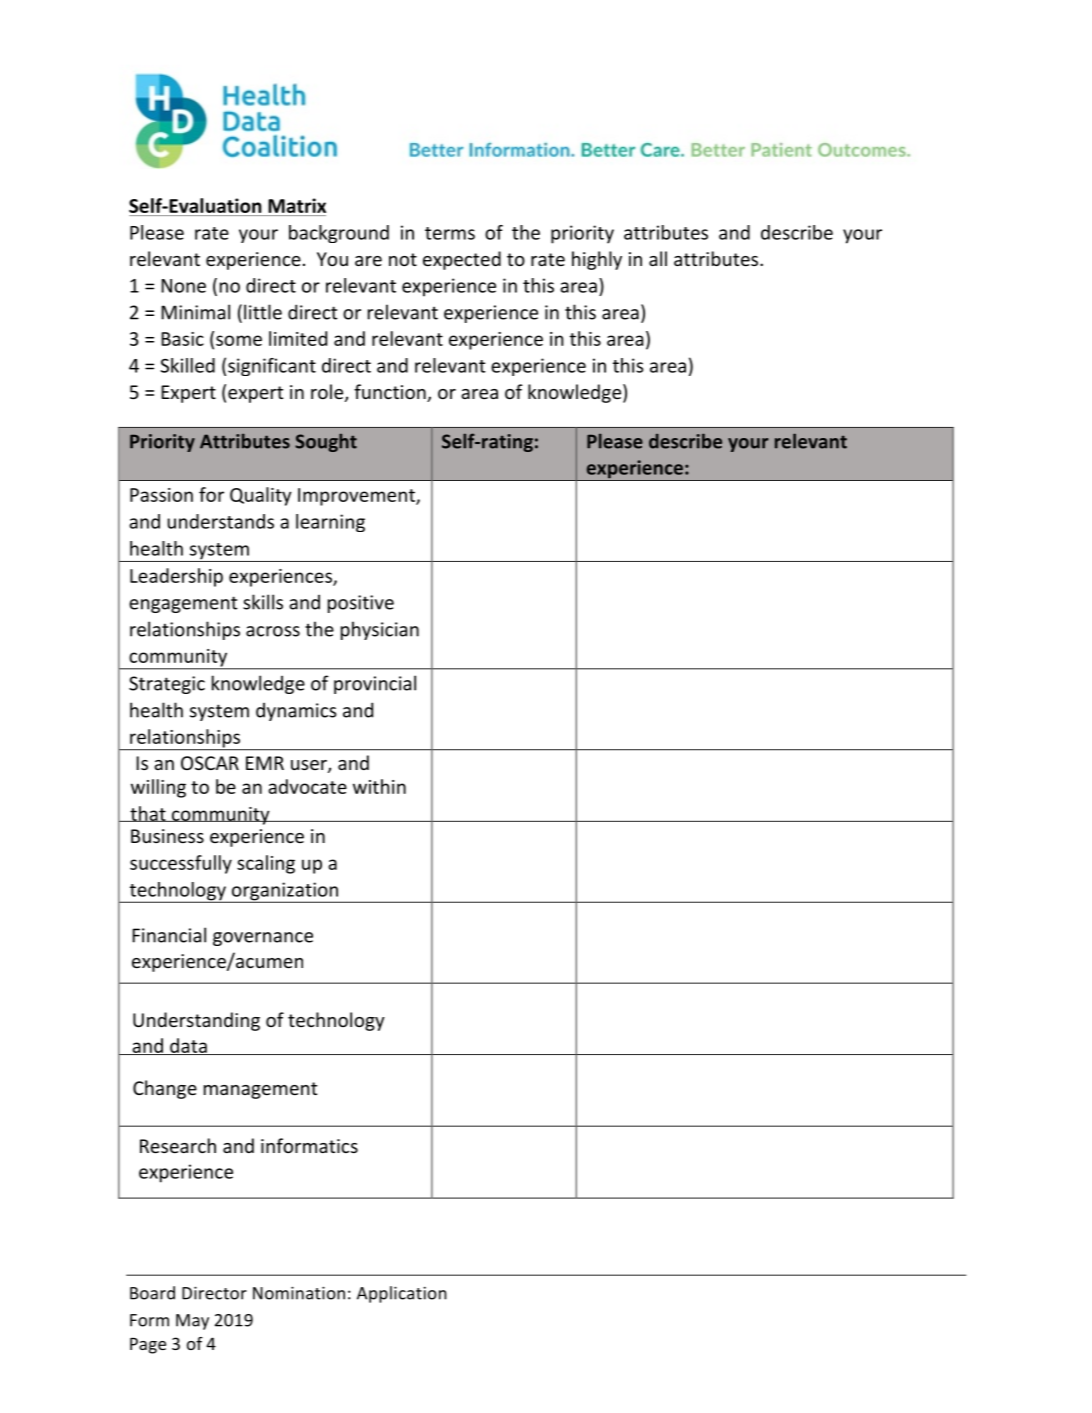 Image resolution: width=1092 pixels, height=1413 pixels. I want to click on physician, so click(380, 630).
